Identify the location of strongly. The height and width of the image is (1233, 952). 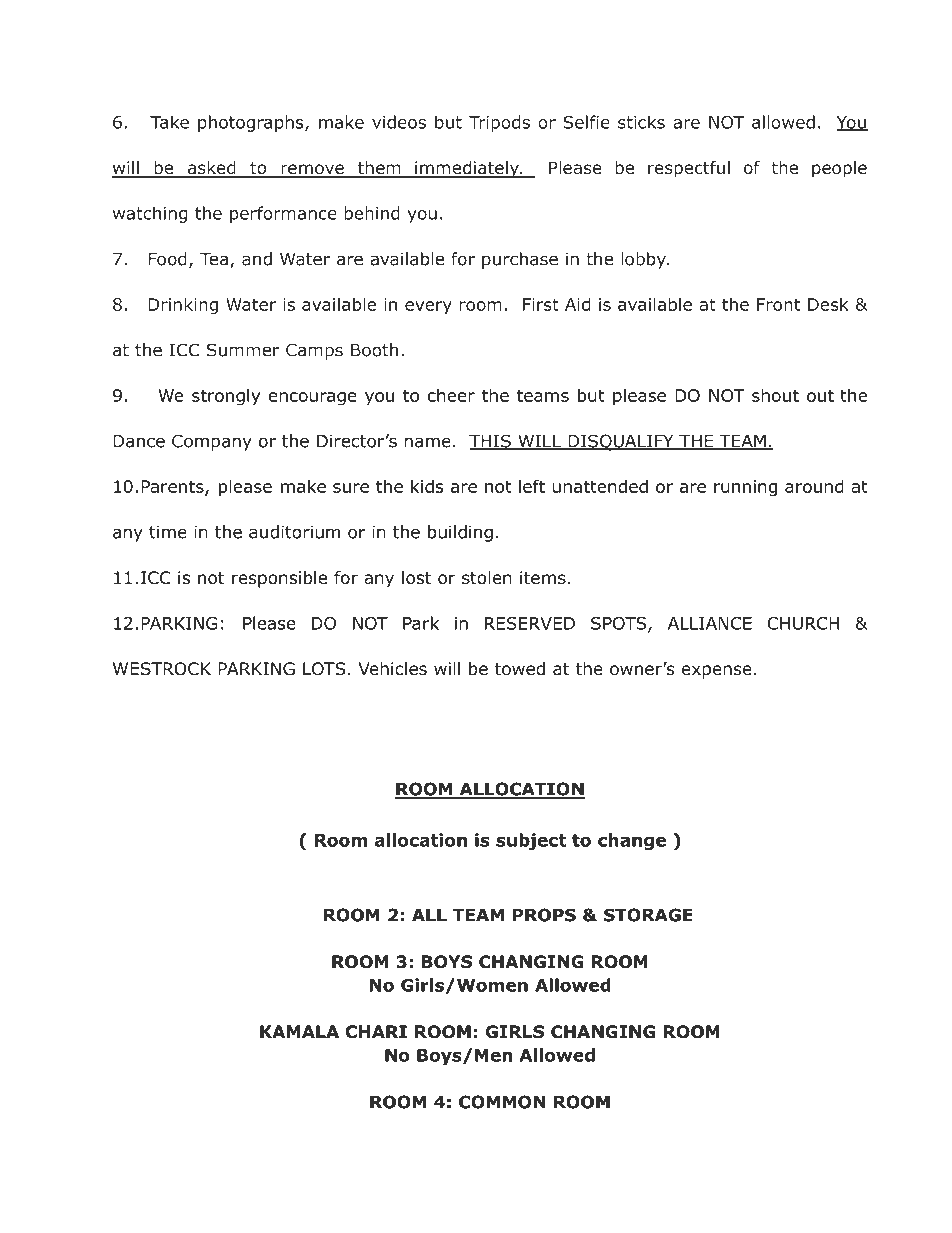
(226, 397).
